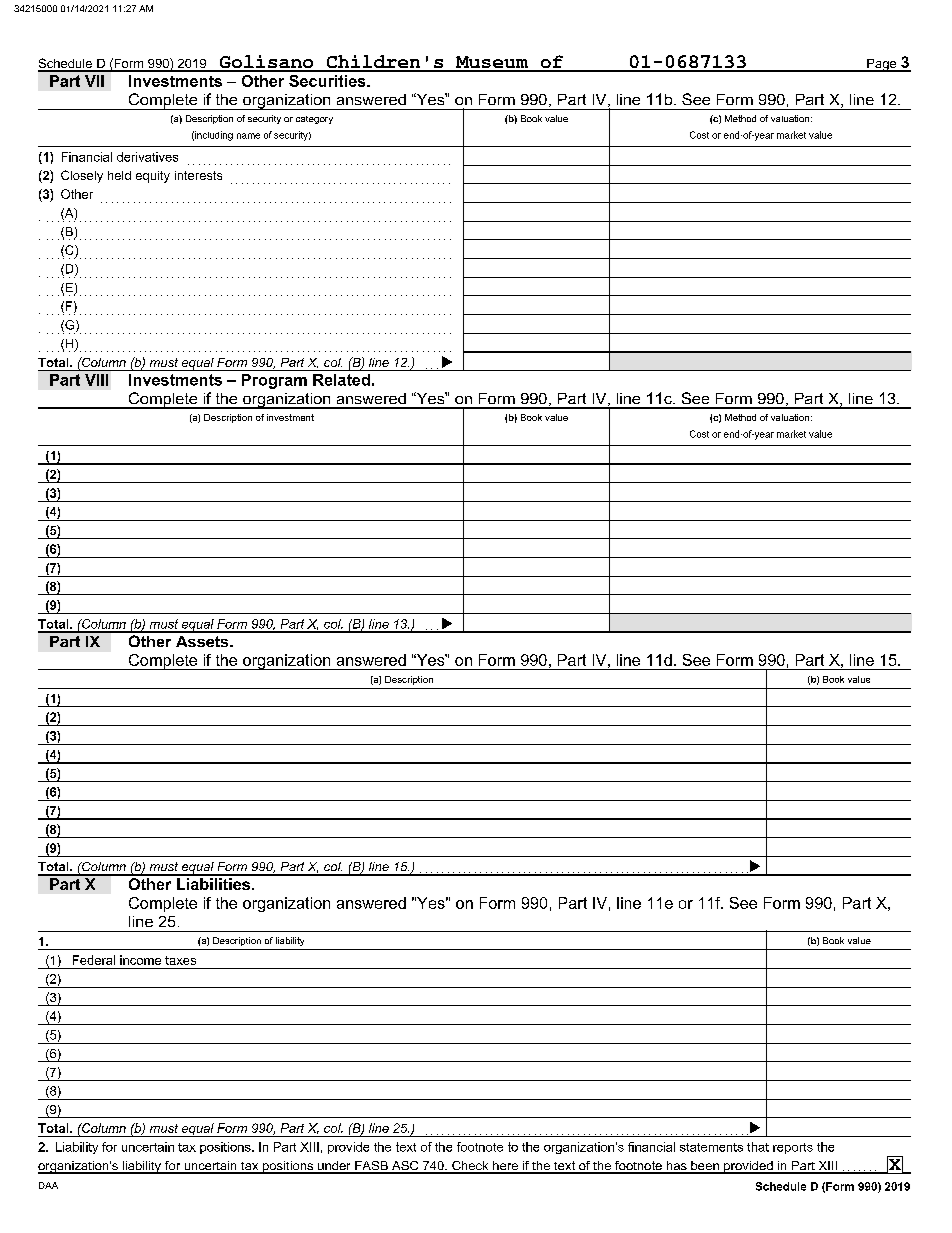  I want to click on Program, so click(274, 381).
